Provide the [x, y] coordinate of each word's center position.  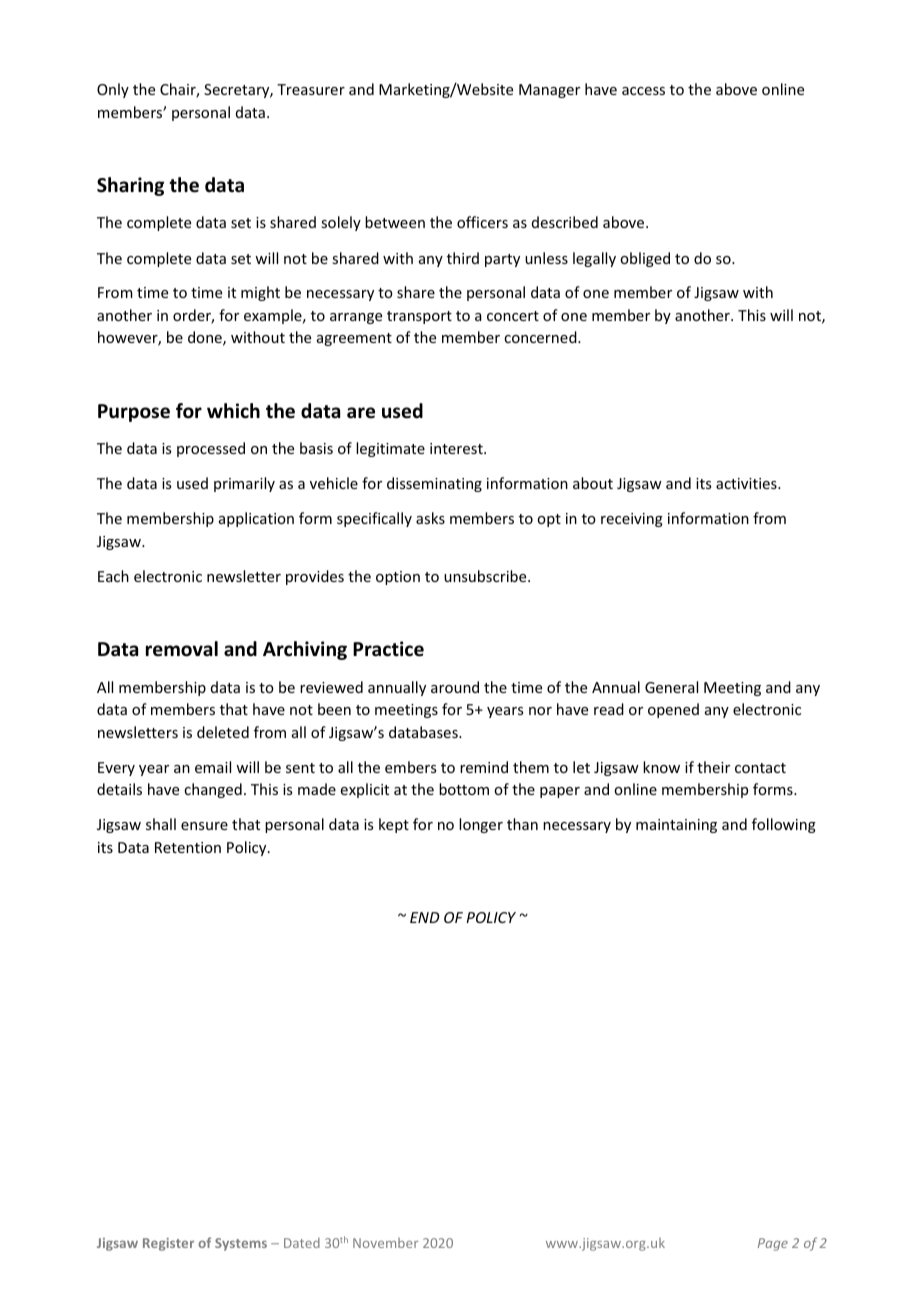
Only [113, 90]
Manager [549, 91]
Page [773, 1244]
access [643, 91]
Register [168, 1244]
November [385, 1243]
